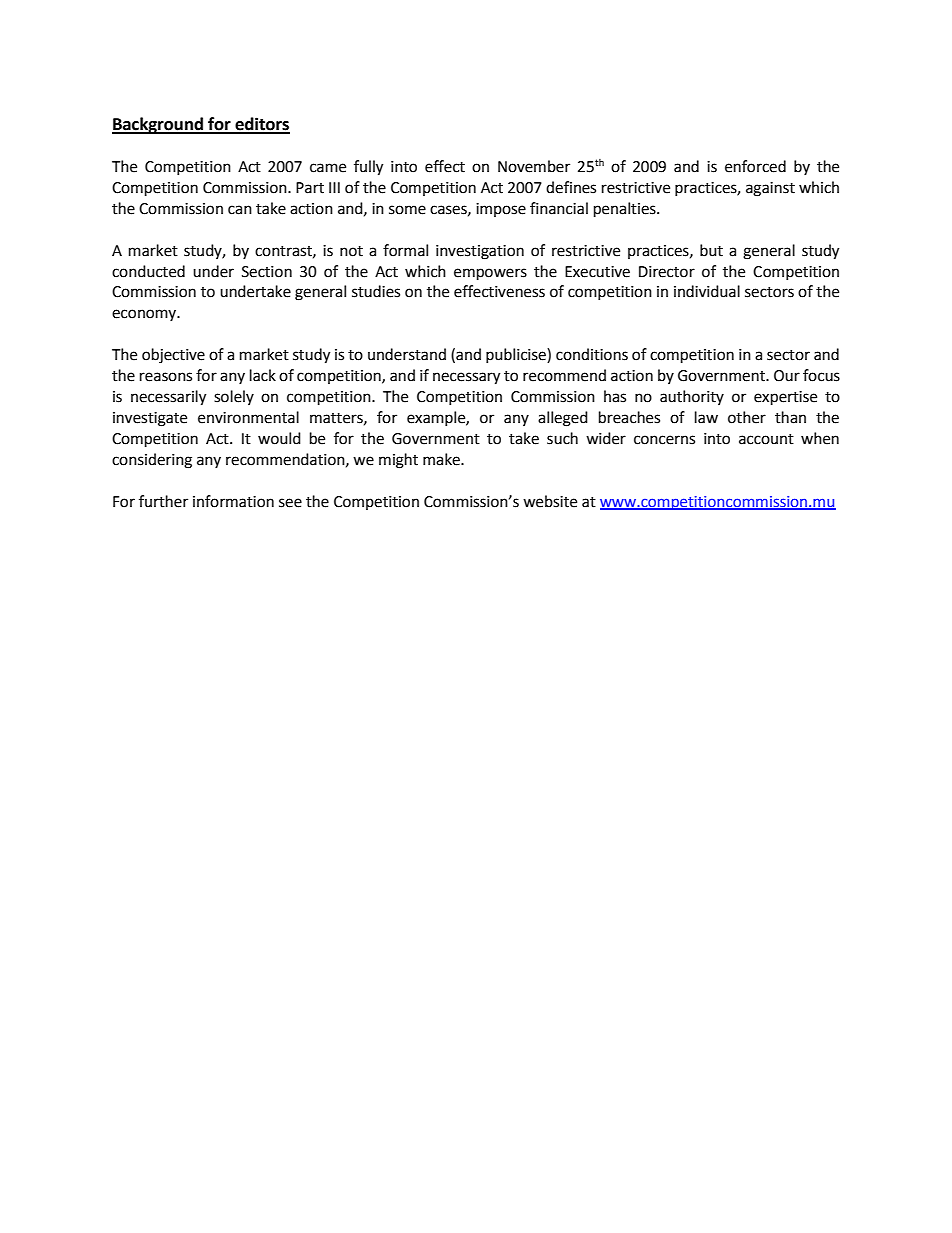 The image size is (952, 1233). Describe the element at coordinates (711, 250) in the screenshot. I see `but` at that location.
